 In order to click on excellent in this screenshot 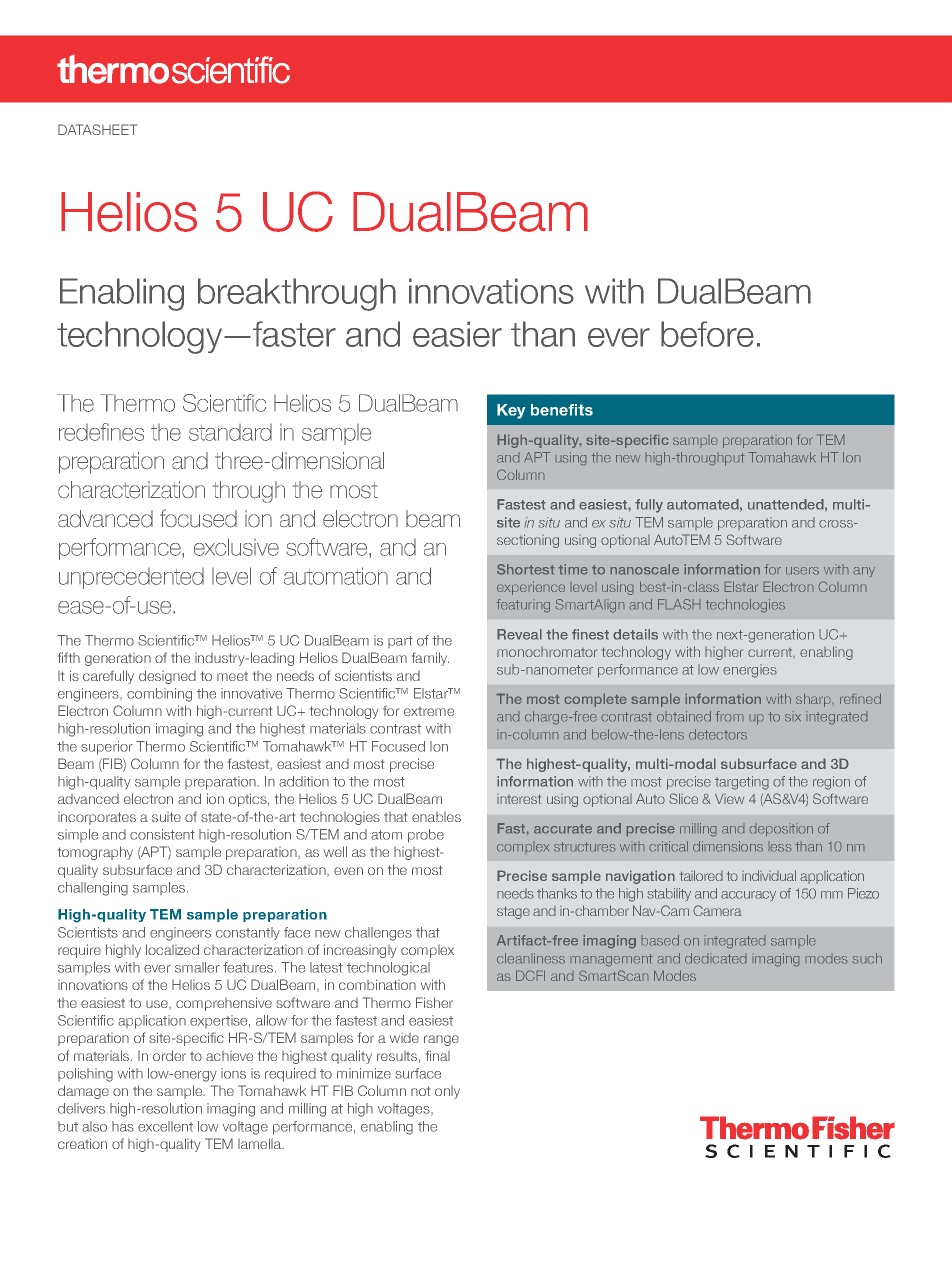, I will do `click(165, 1126)`.
